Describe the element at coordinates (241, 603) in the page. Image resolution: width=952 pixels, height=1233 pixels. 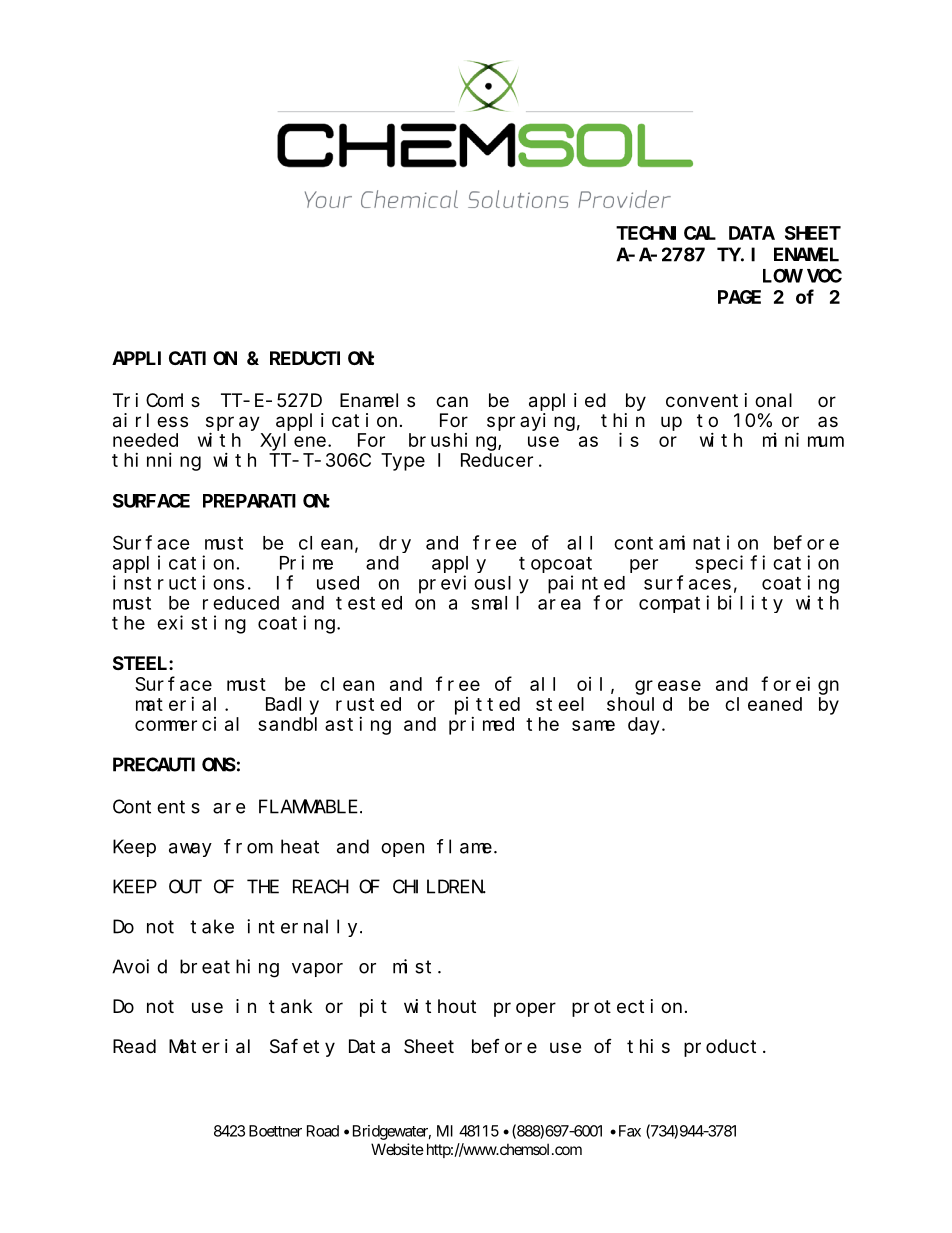
I see `reduced` at that location.
